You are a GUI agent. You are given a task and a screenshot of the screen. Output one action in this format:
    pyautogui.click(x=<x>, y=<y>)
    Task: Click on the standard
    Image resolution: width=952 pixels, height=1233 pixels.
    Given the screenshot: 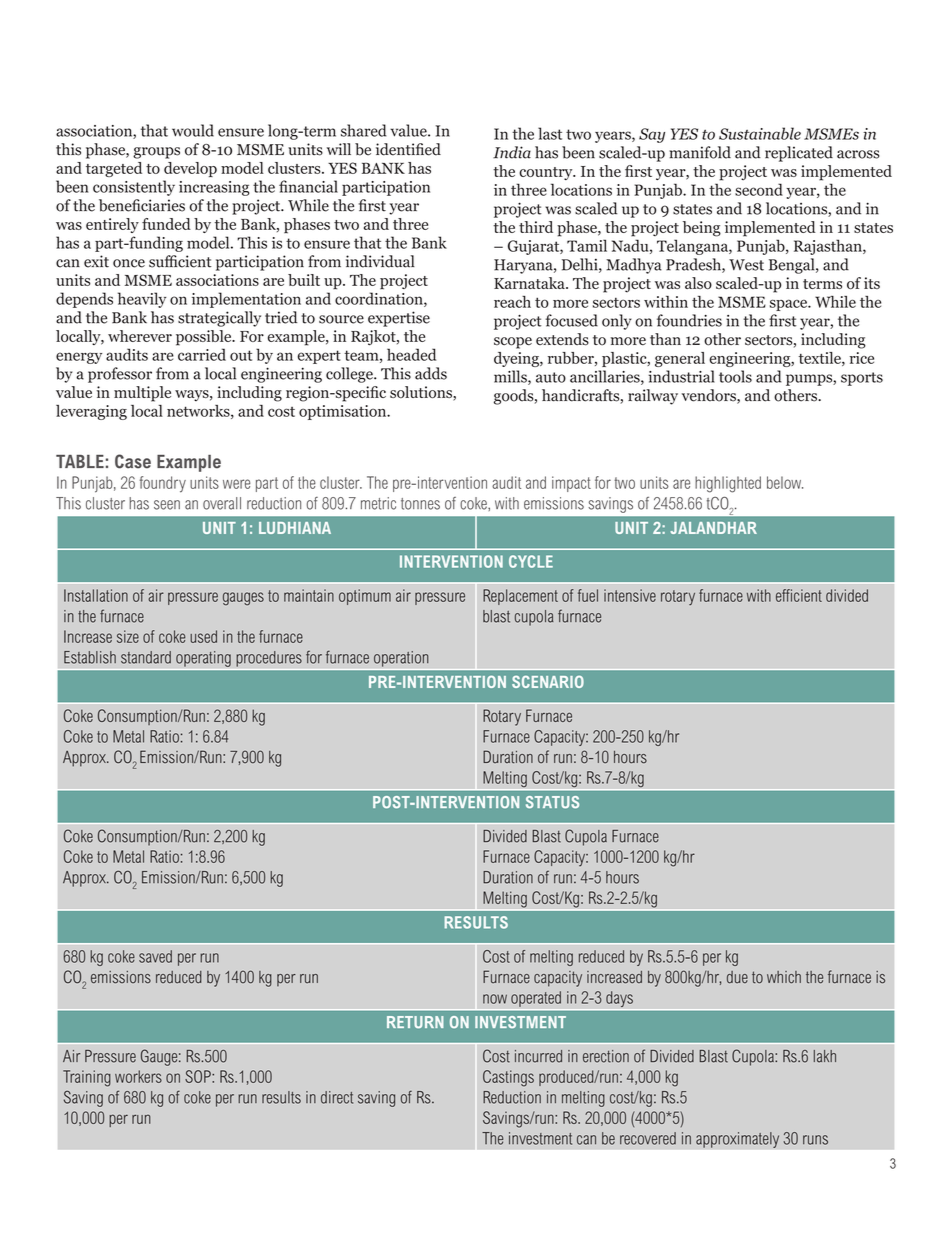 What is the action you would take?
    pyautogui.click(x=146, y=657)
